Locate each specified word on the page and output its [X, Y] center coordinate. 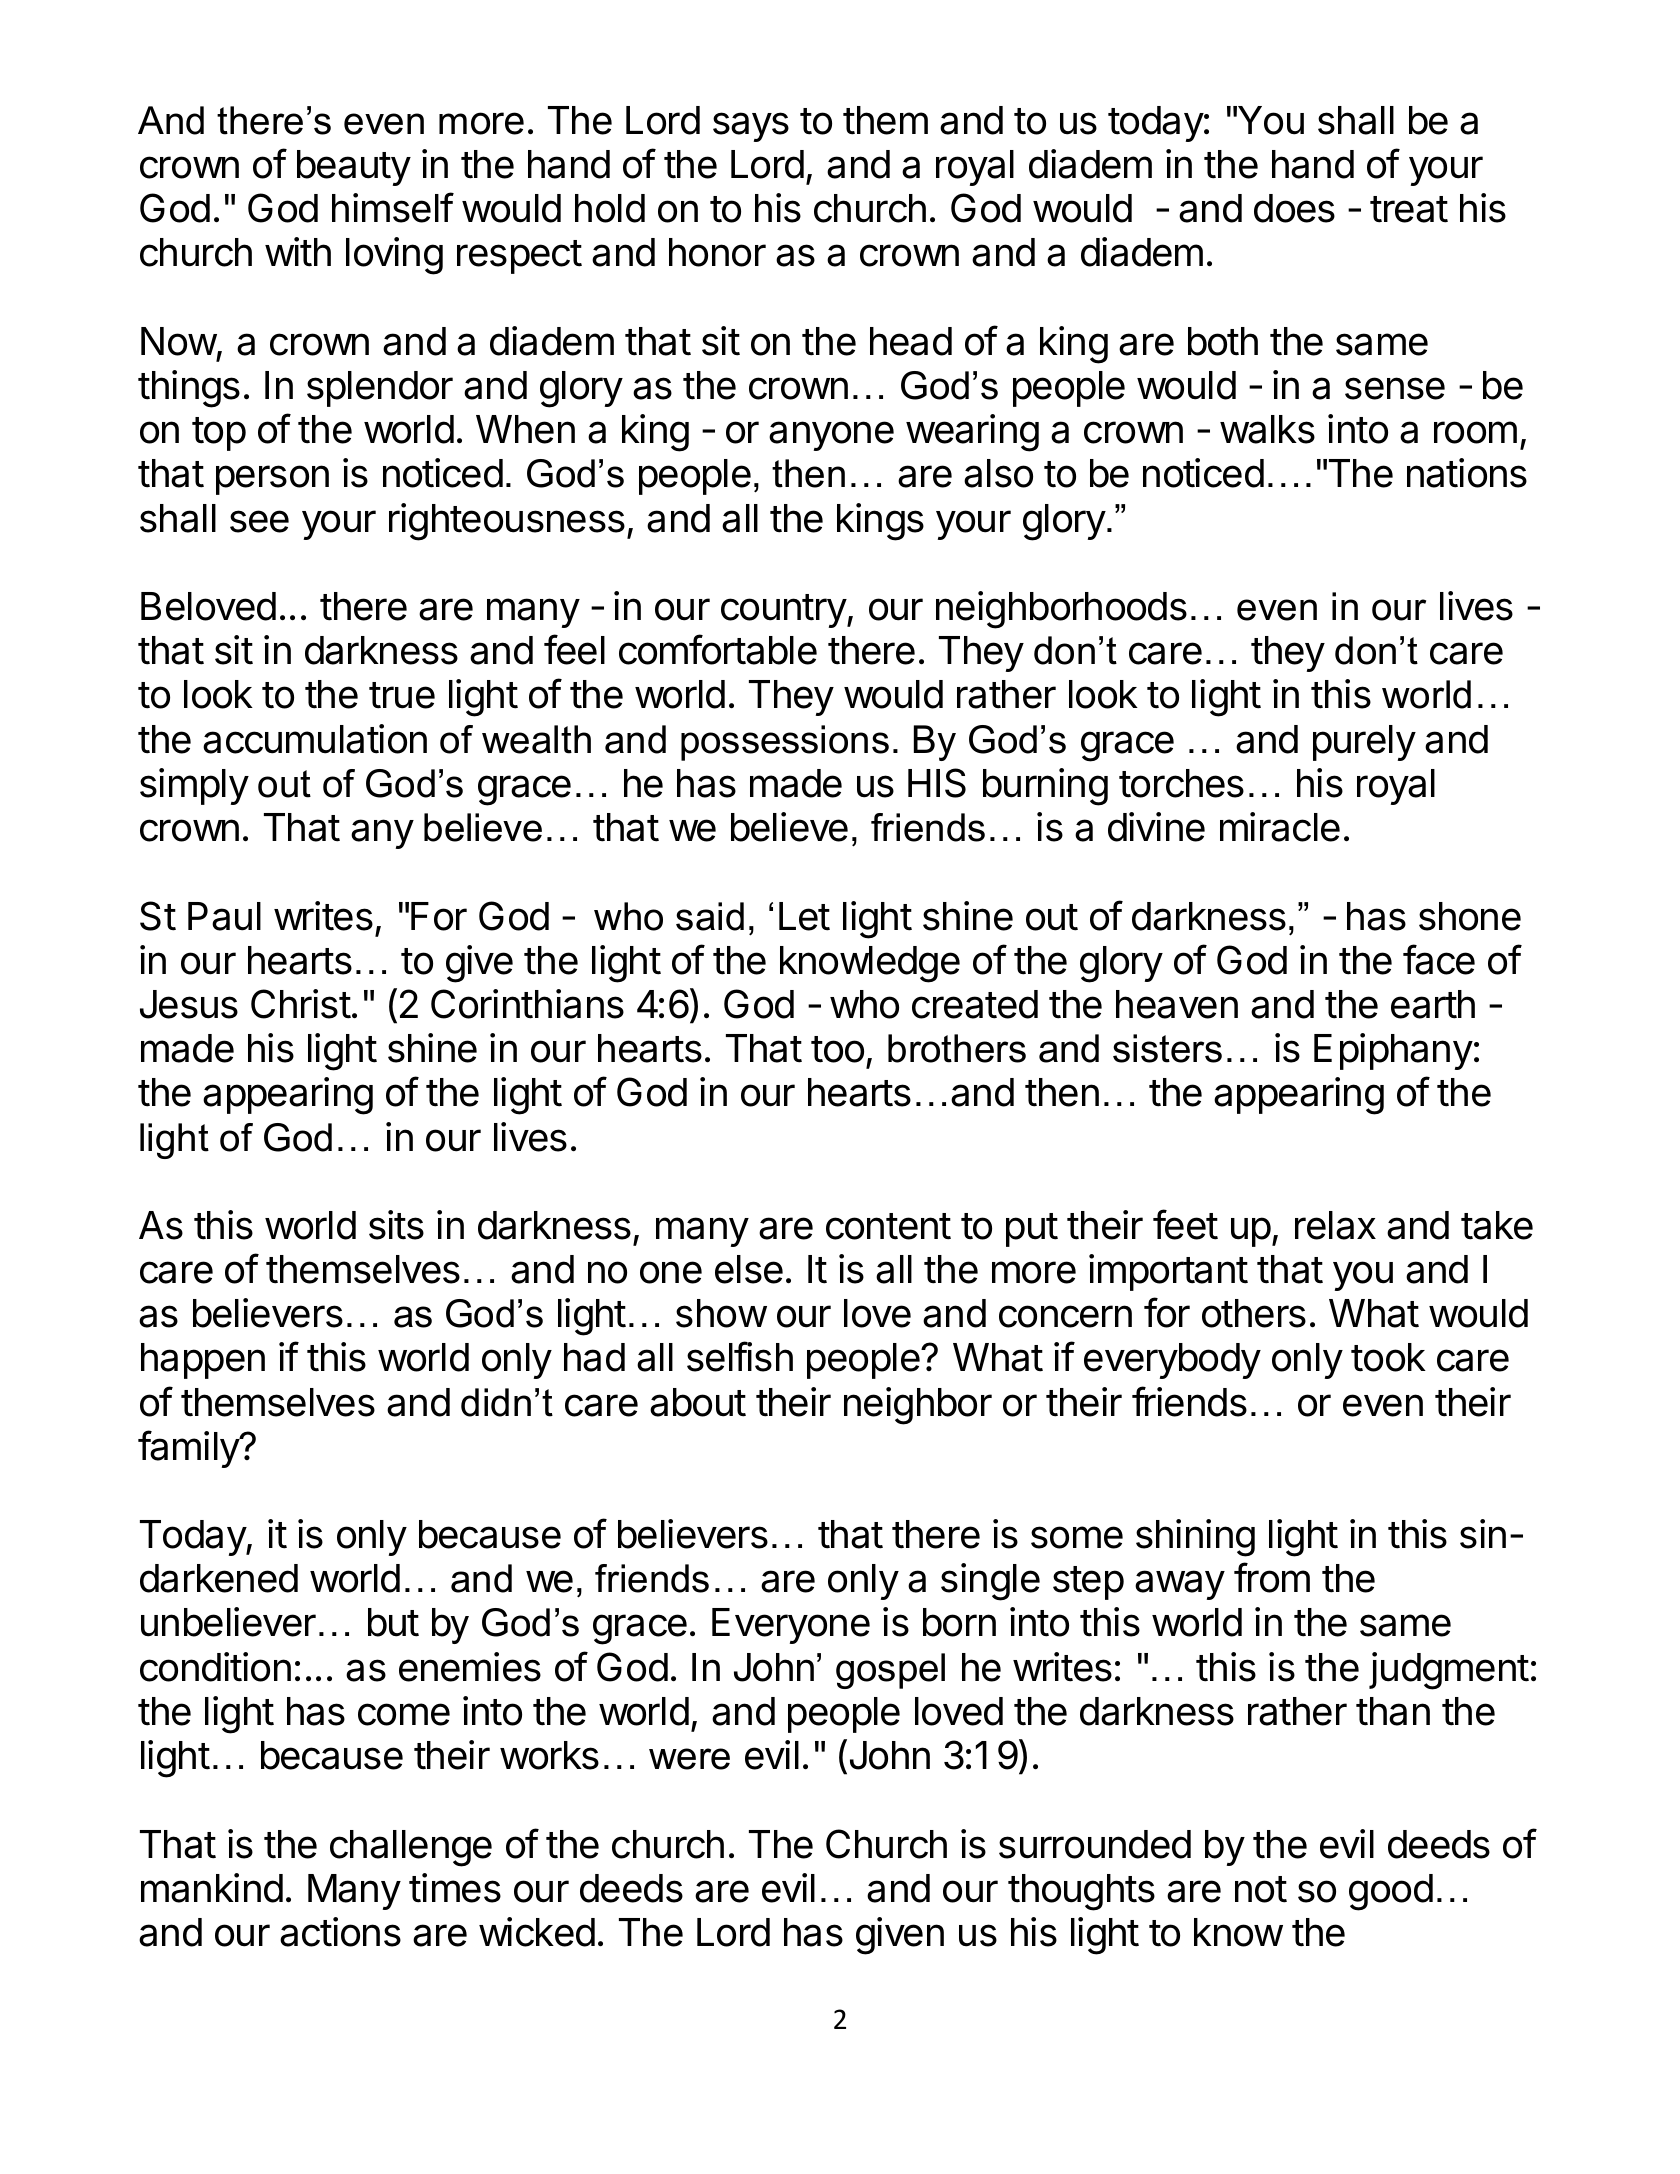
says [751, 127]
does [1294, 208]
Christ [301, 1004]
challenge [411, 1848]
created [975, 1004]
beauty [354, 168]
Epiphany [1393, 1051]
